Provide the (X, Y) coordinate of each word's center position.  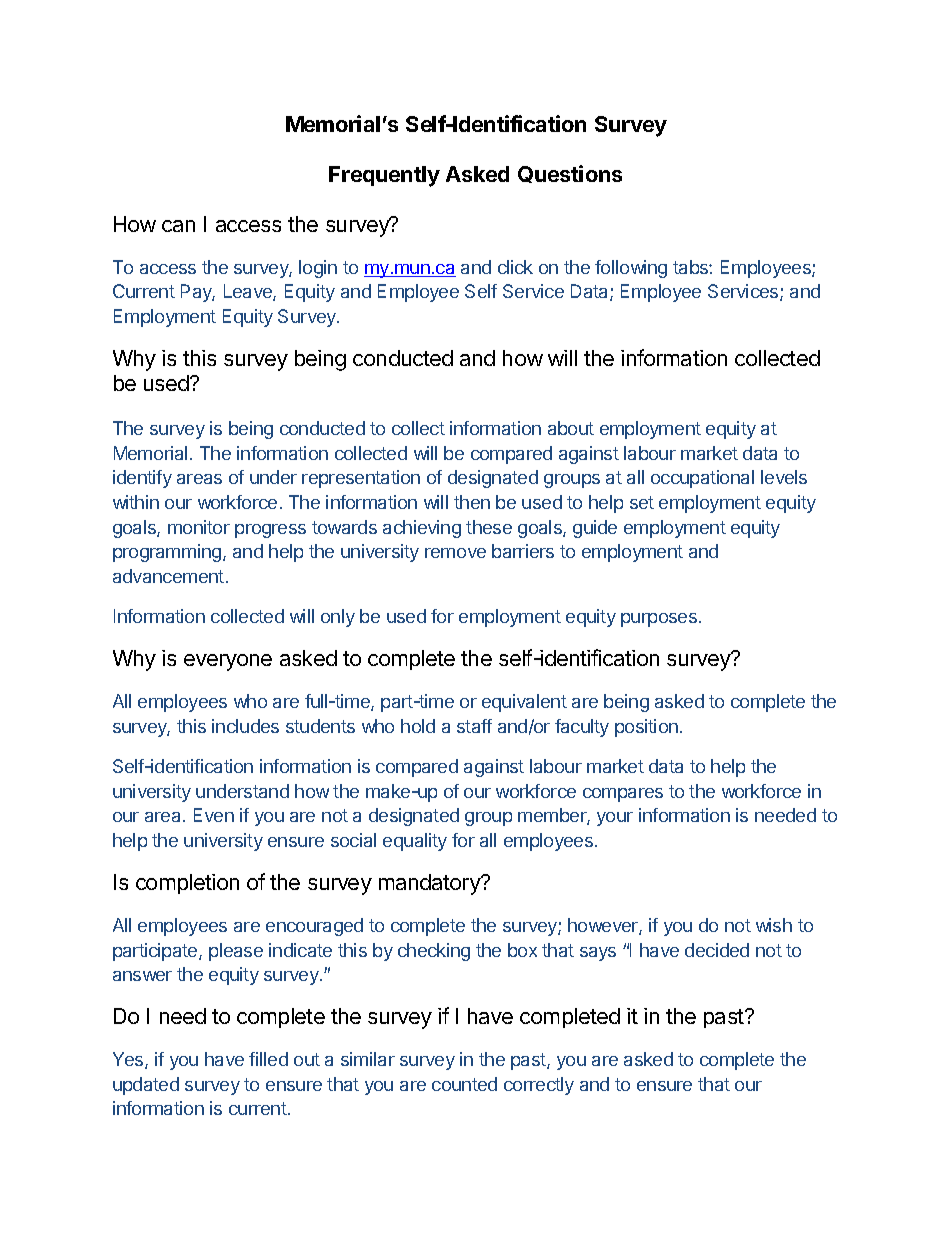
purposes (659, 620)
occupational (702, 479)
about (571, 428)
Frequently (384, 176)
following (631, 269)
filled (268, 1059)
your (615, 819)
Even (214, 815)
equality (415, 842)
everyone (228, 662)
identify (142, 479)
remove (455, 553)
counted (464, 1084)
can (178, 226)
